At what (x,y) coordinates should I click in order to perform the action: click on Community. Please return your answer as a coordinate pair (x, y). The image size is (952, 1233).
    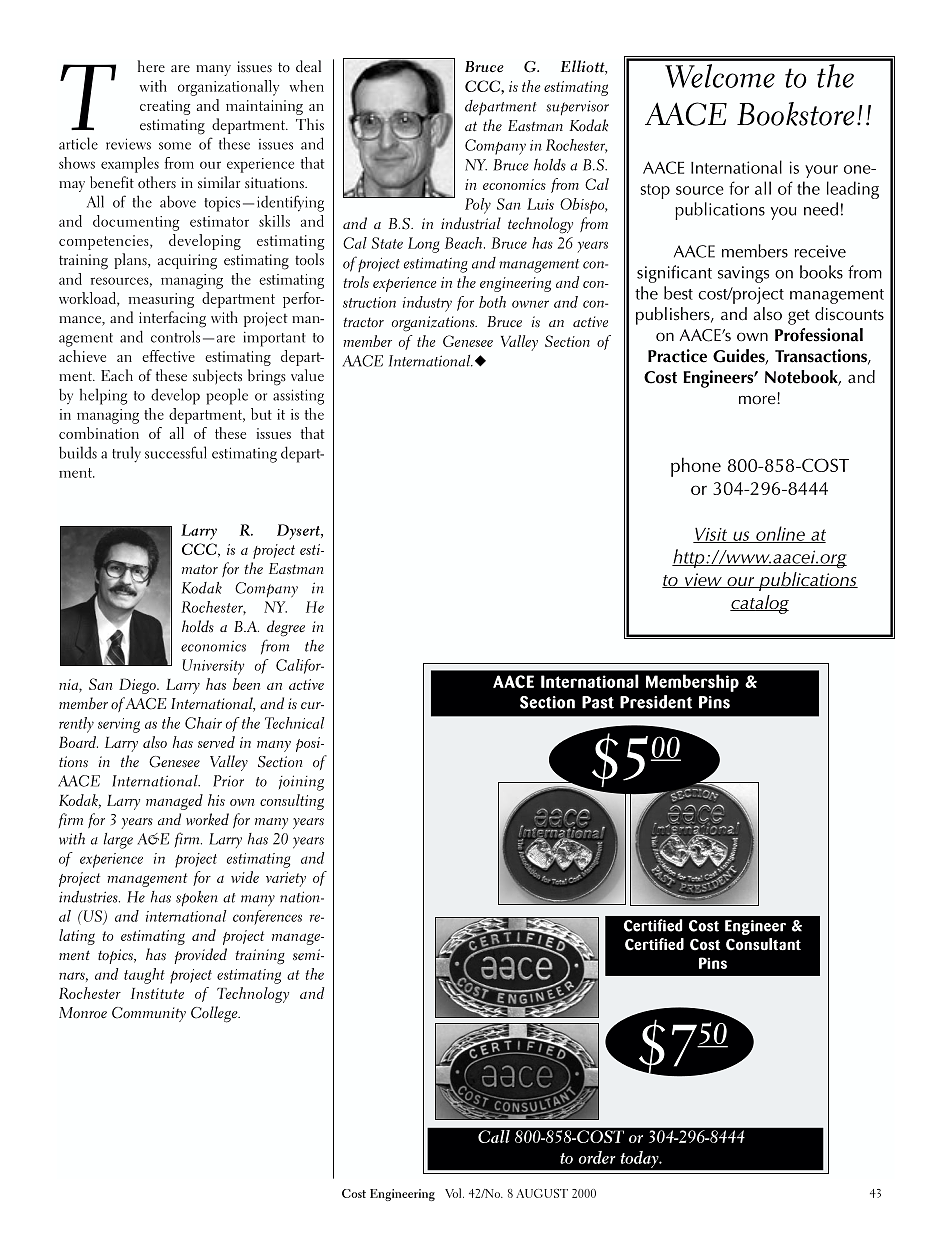
    Looking at the image, I should click on (149, 1014).
